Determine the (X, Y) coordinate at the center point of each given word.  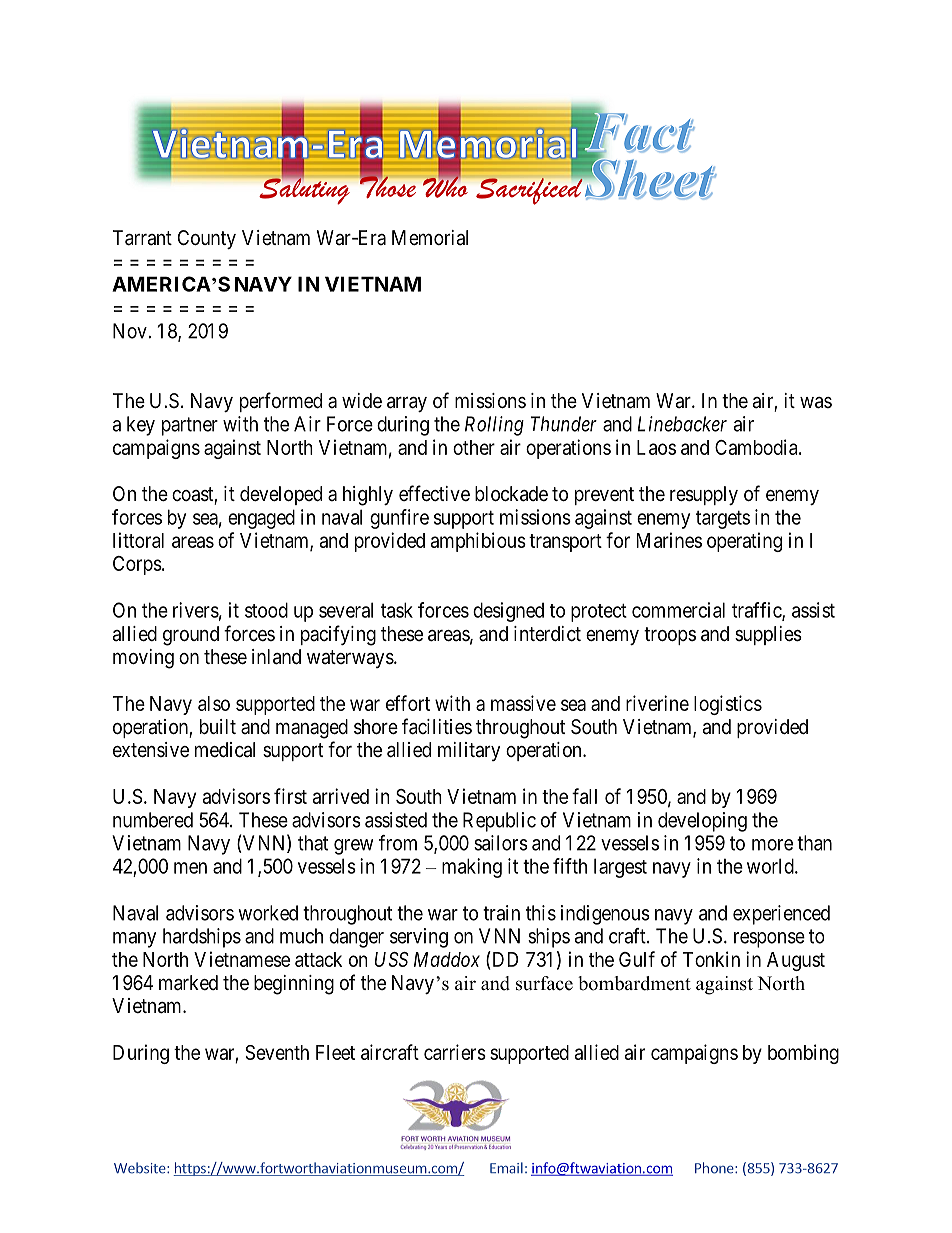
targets (723, 520)
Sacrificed (529, 190)
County (207, 239)
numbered (153, 820)
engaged (261, 519)
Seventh (277, 1052)
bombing (803, 1054)
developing (702, 822)
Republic (499, 822)
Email (506, 1168)
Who (445, 186)
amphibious (478, 542)
